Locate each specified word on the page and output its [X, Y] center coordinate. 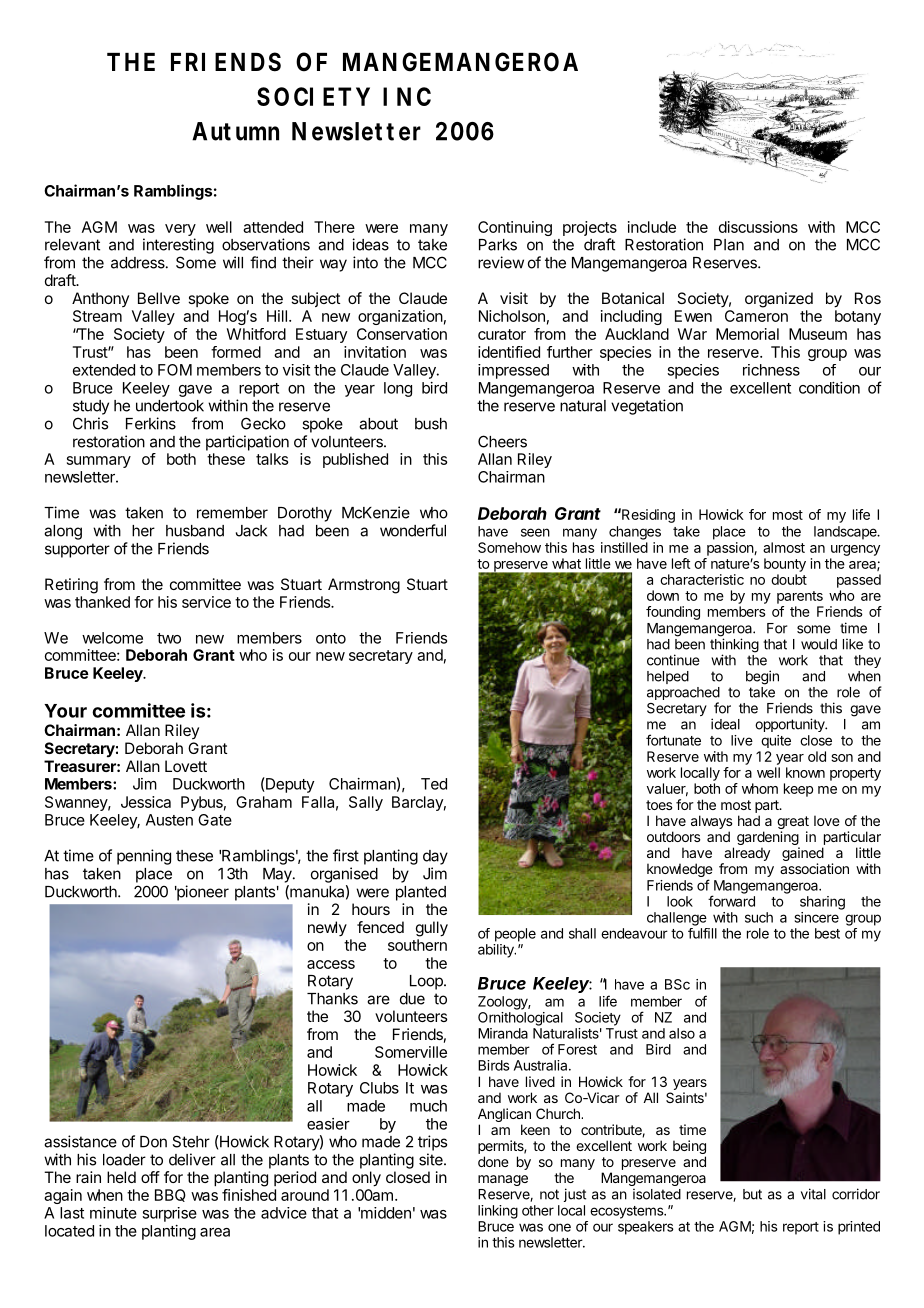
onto [331, 638]
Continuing [515, 228]
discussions [758, 227]
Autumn [235, 131]
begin [762, 677]
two [169, 638]
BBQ [170, 1195]
